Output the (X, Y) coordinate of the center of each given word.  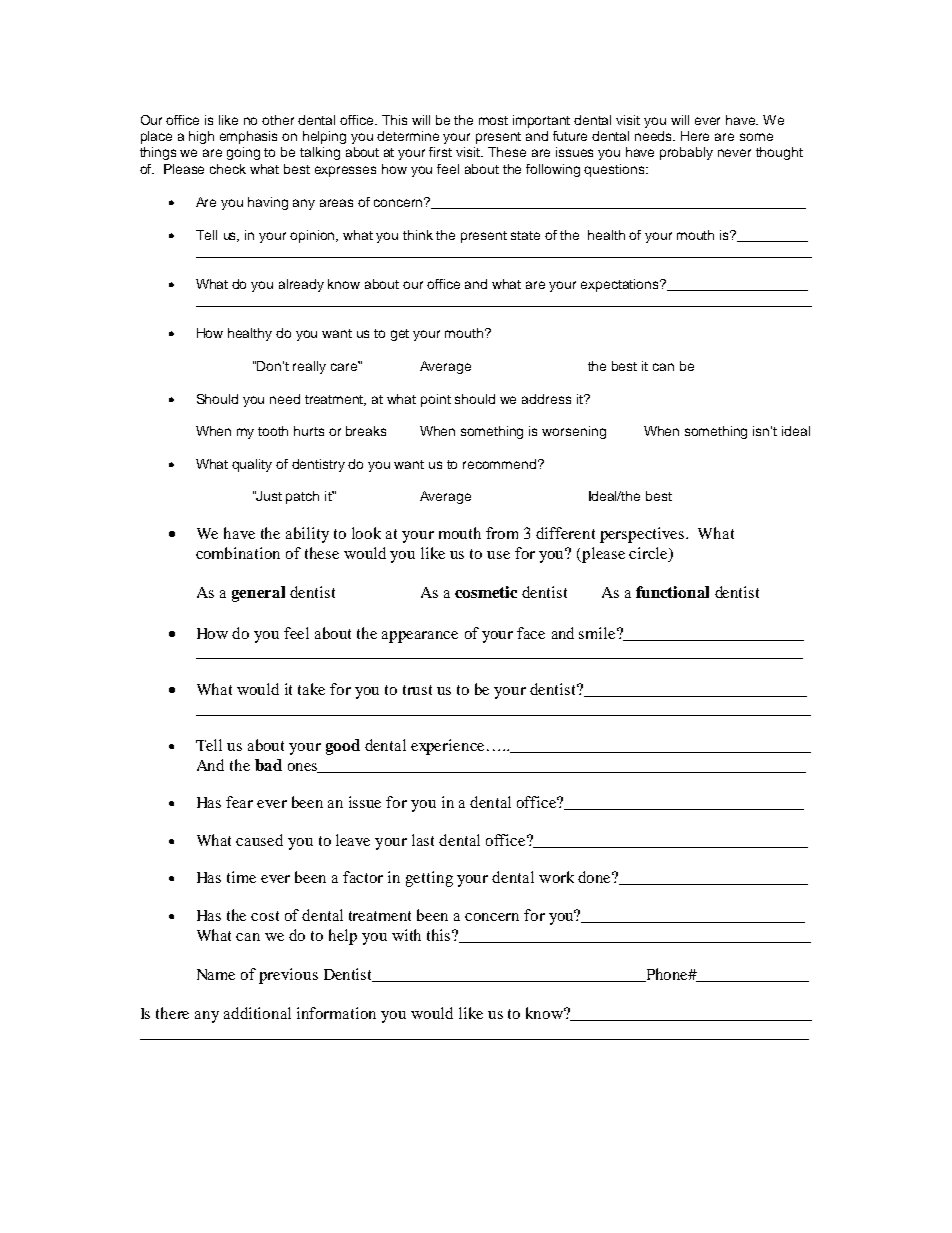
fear (239, 802)
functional (672, 592)
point (436, 400)
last (423, 840)
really (309, 367)
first (440, 152)
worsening (574, 432)
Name (216, 974)
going (243, 153)
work (556, 877)
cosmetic (486, 592)
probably (686, 153)
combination (238, 553)
